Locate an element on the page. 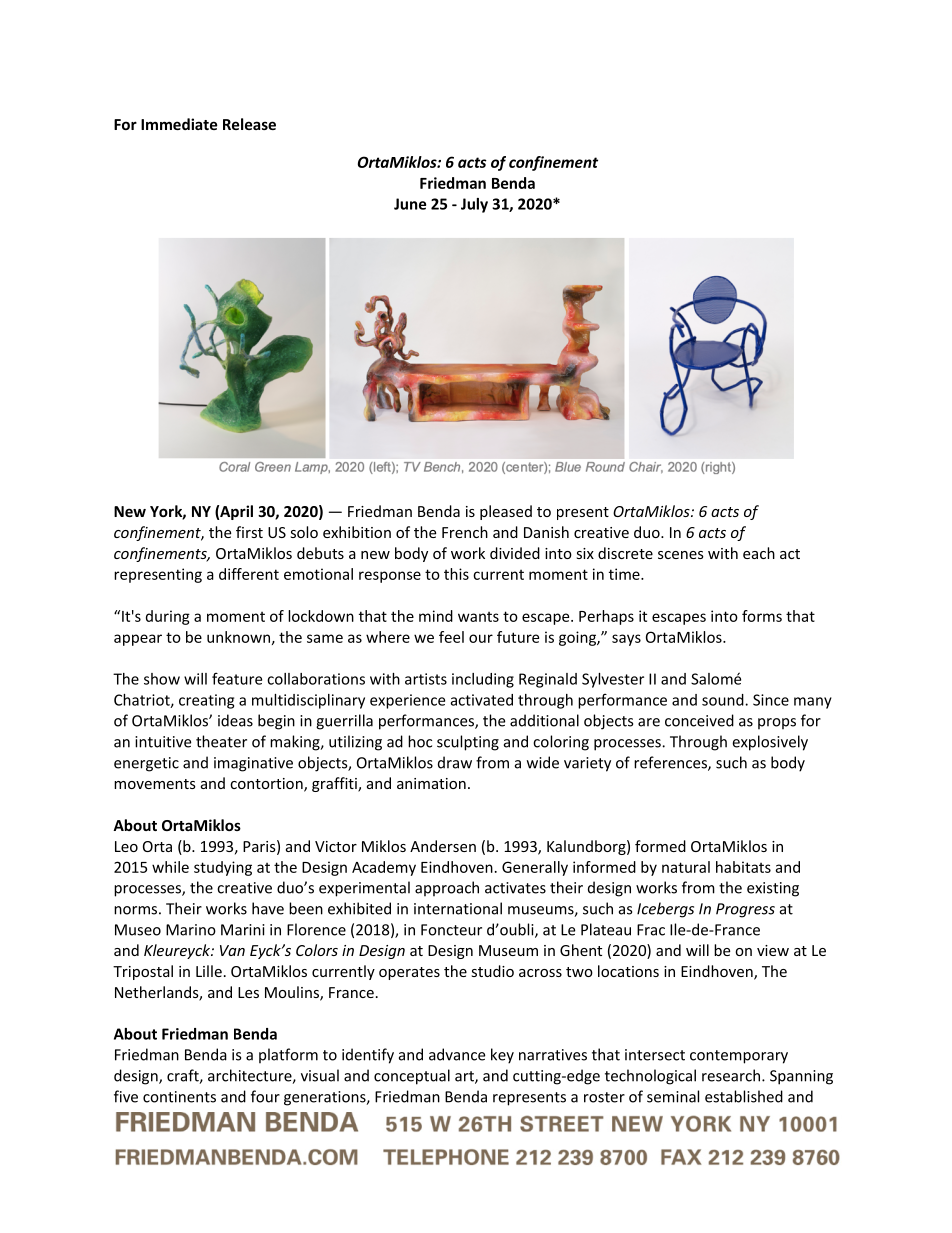 The width and height of the document is (952, 1233). each is located at coordinates (759, 553).
